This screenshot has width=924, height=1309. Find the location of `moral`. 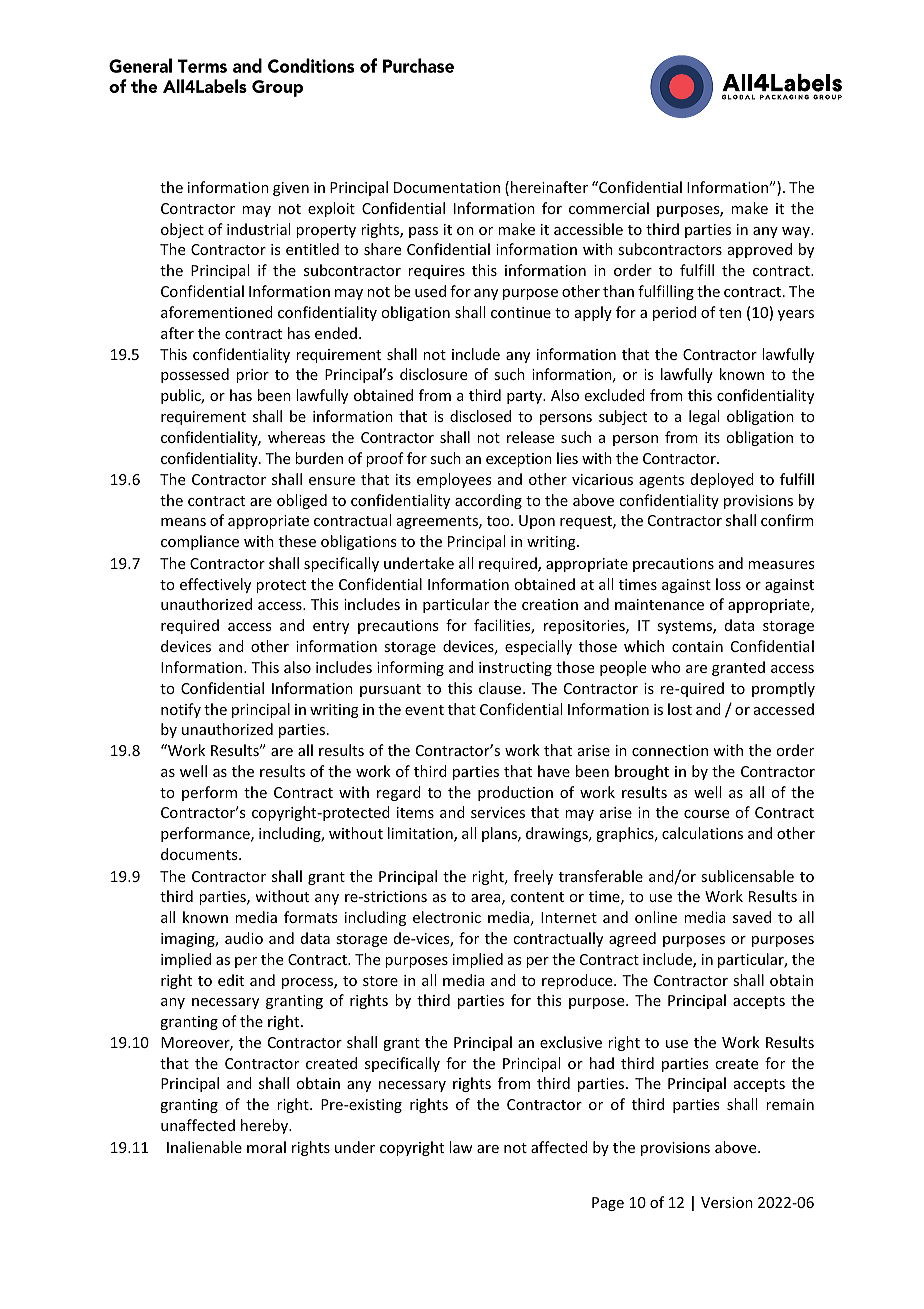

moral is located at coordinates (266, 1147).
